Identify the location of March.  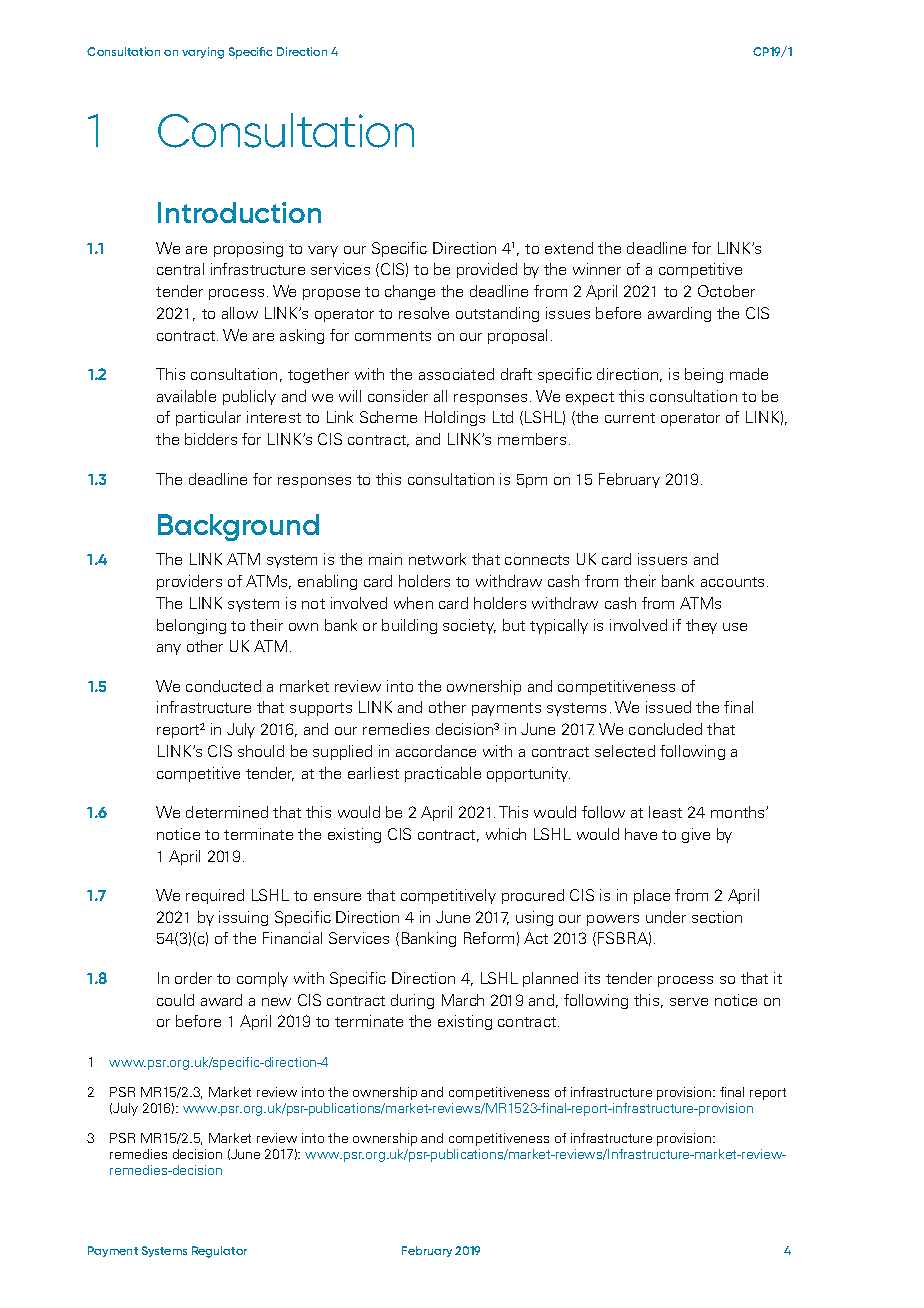
(463, 1000).
